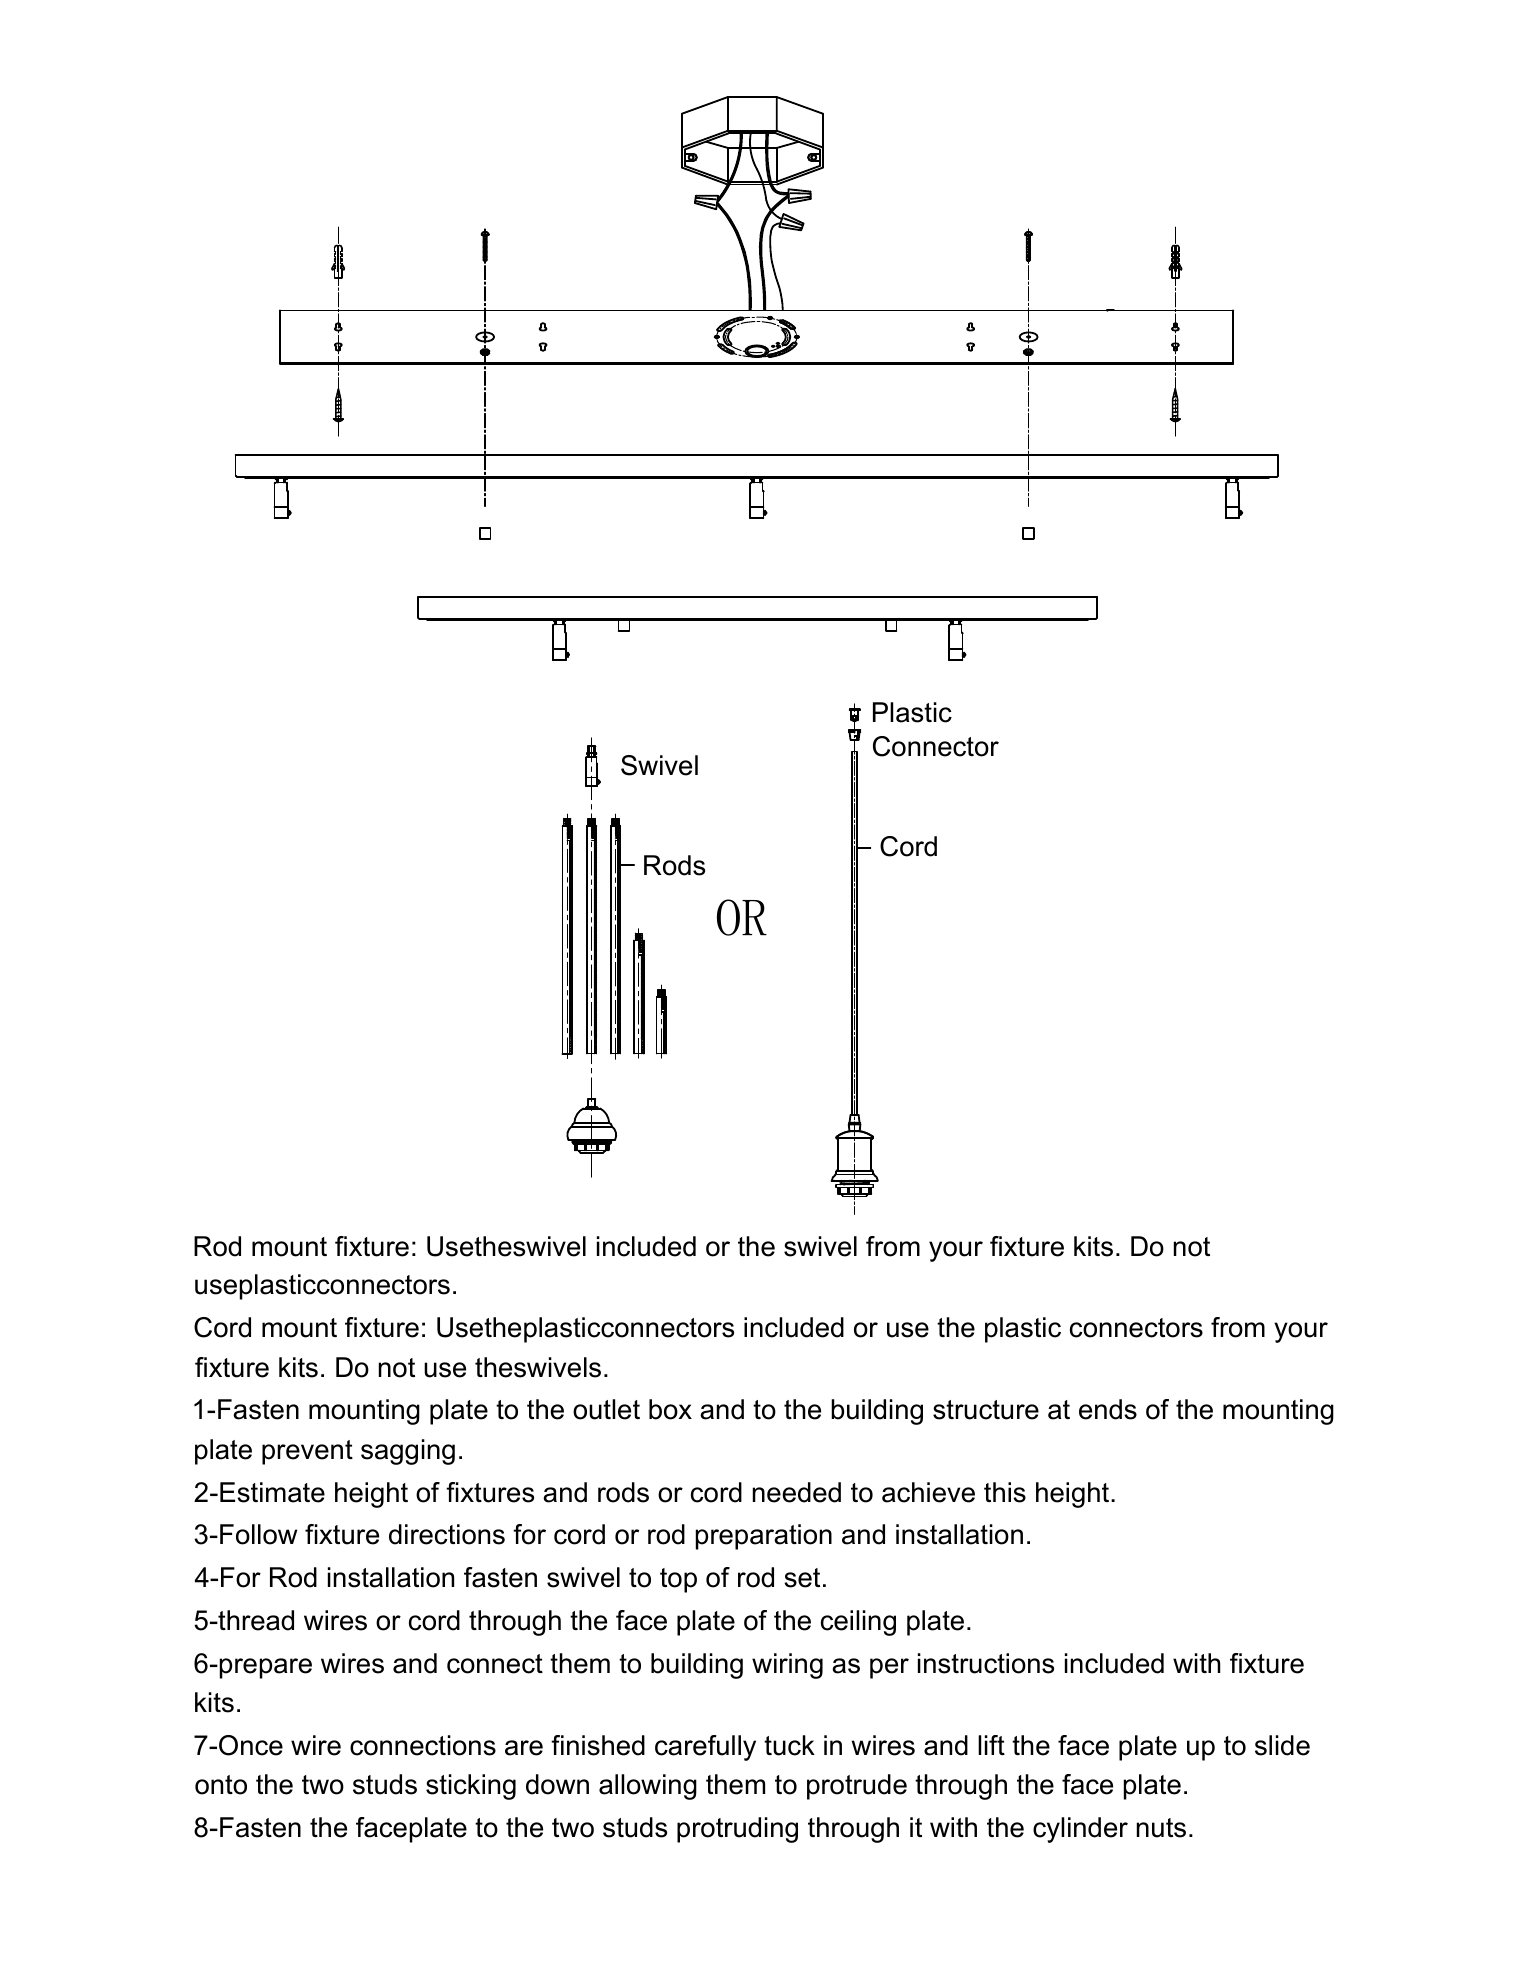 The width and height of the page is (1520, 1967). Describe the element at coordinates (678, 1580) in the page. I see `top` at that location.
